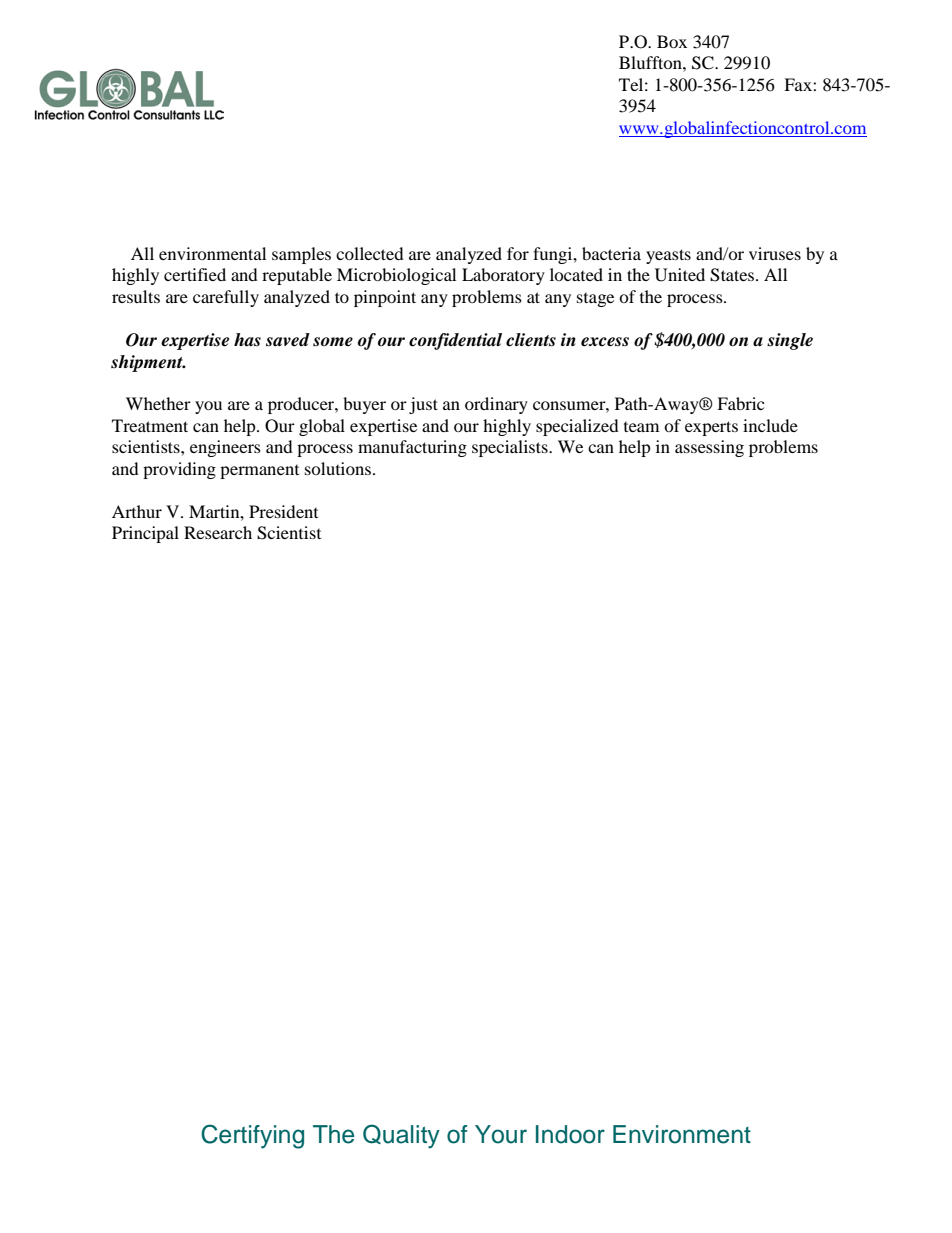 The height and width of the screenshot is (1233, 952). Describe the element at coordinates (225, 448) in the screenshot. I see `engineers` at that location.
